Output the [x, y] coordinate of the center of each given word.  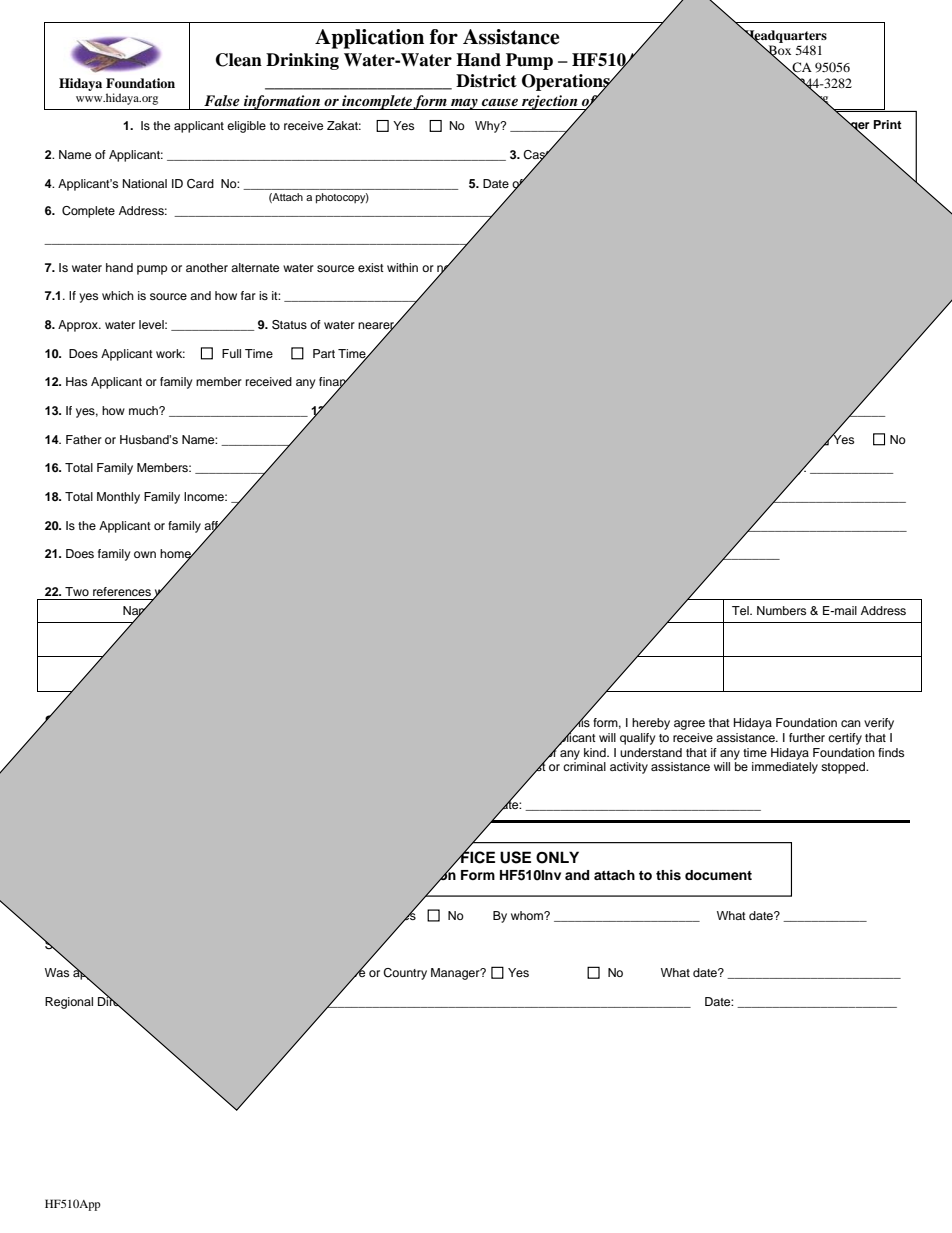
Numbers [781, 610]
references [122, 591]
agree [689, 725]
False [222, 100]
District [486, 81]
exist [371, 267]
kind [596, 752]
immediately [785, 768]
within [402, 267]
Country [405, 974]
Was [57, 972]
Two [77, 591]
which [118, 295]
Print [888, 124]
